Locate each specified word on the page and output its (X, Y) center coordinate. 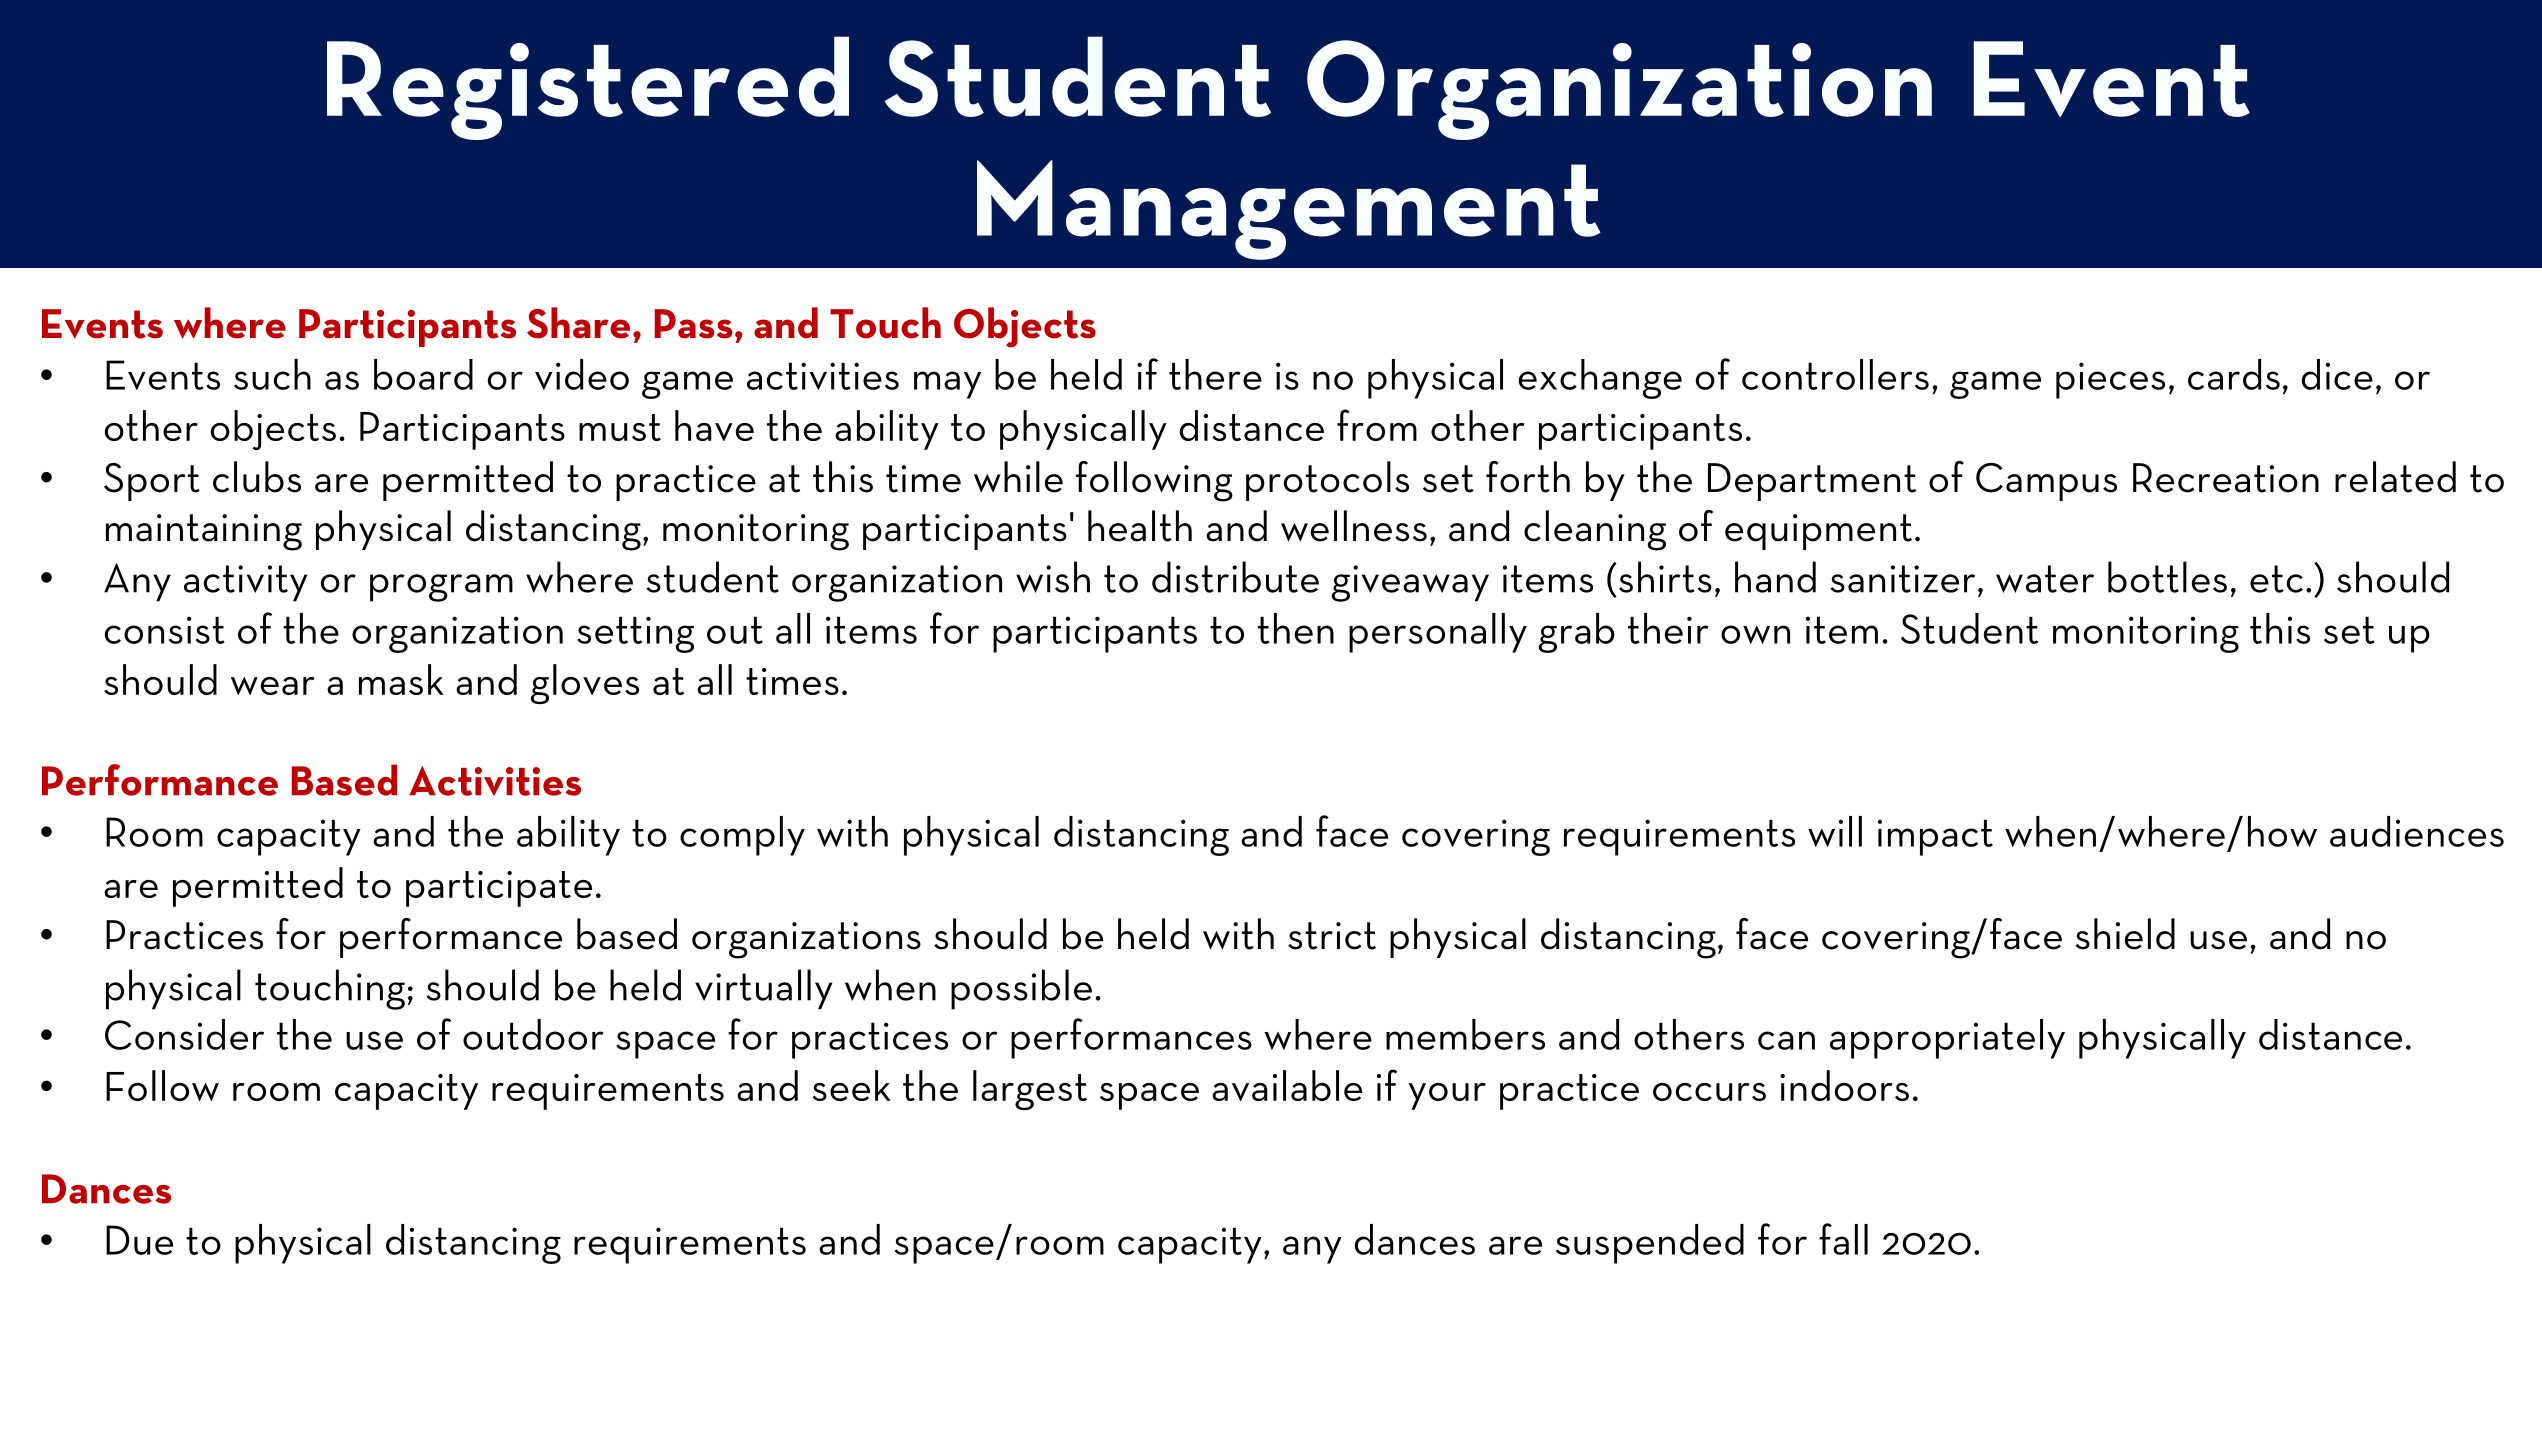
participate (499, 889)
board (423, 374)
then (1296, 628)
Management (1289, 210)
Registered (588, 88)
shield (2125, 934)
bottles (2167, 577)
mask (401, 679)
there (1215, 374)
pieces (2110, 380)
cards (2234, 374)
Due (139, 1240)
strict (1332, 936)
